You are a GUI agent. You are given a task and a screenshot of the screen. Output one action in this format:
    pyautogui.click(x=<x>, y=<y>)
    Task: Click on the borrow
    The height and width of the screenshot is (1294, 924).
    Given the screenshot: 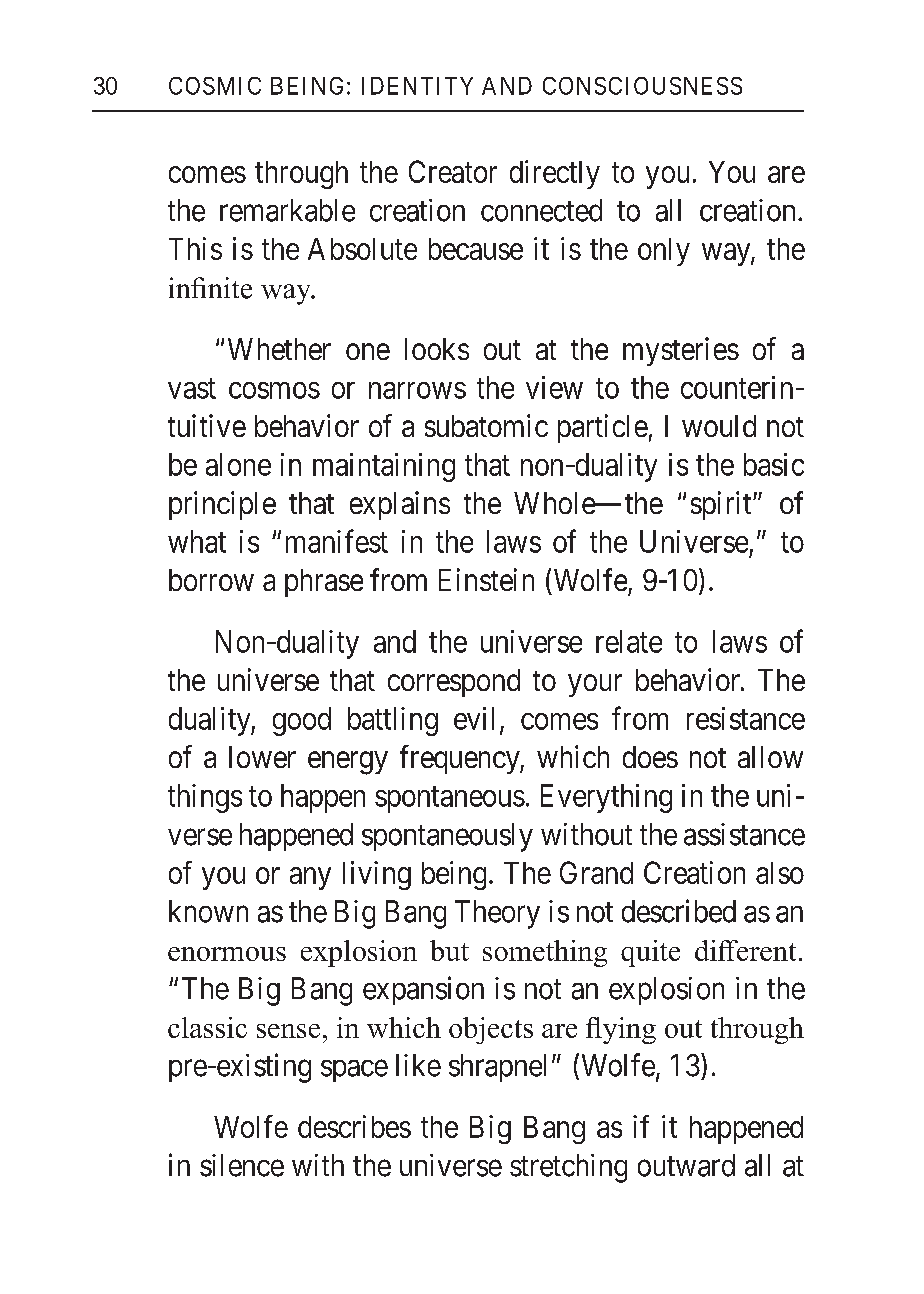 What is the action you would take?
    pyautogui.click(x=211, y=580)
